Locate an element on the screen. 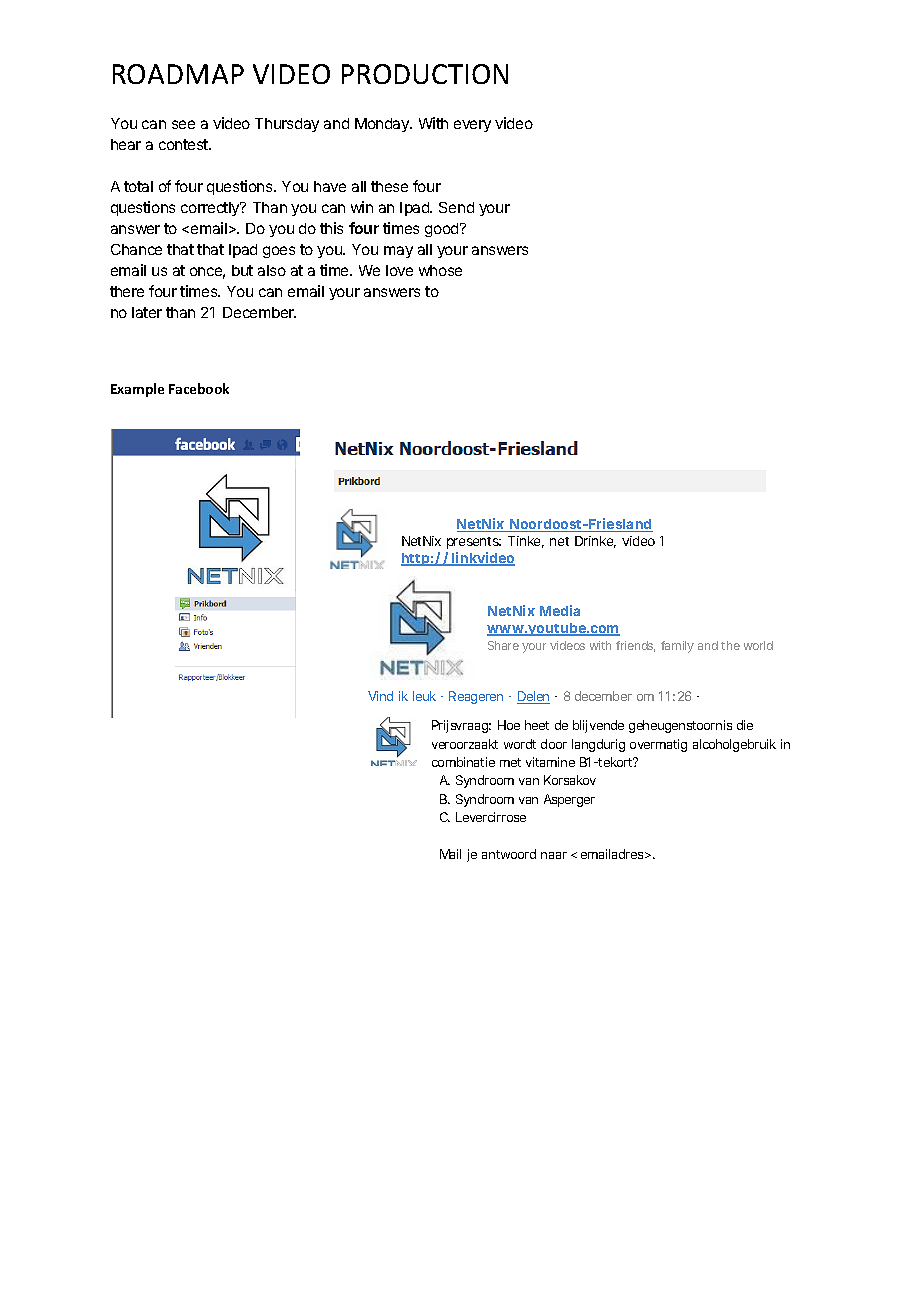  naar is located at coordinates (554, 855).
